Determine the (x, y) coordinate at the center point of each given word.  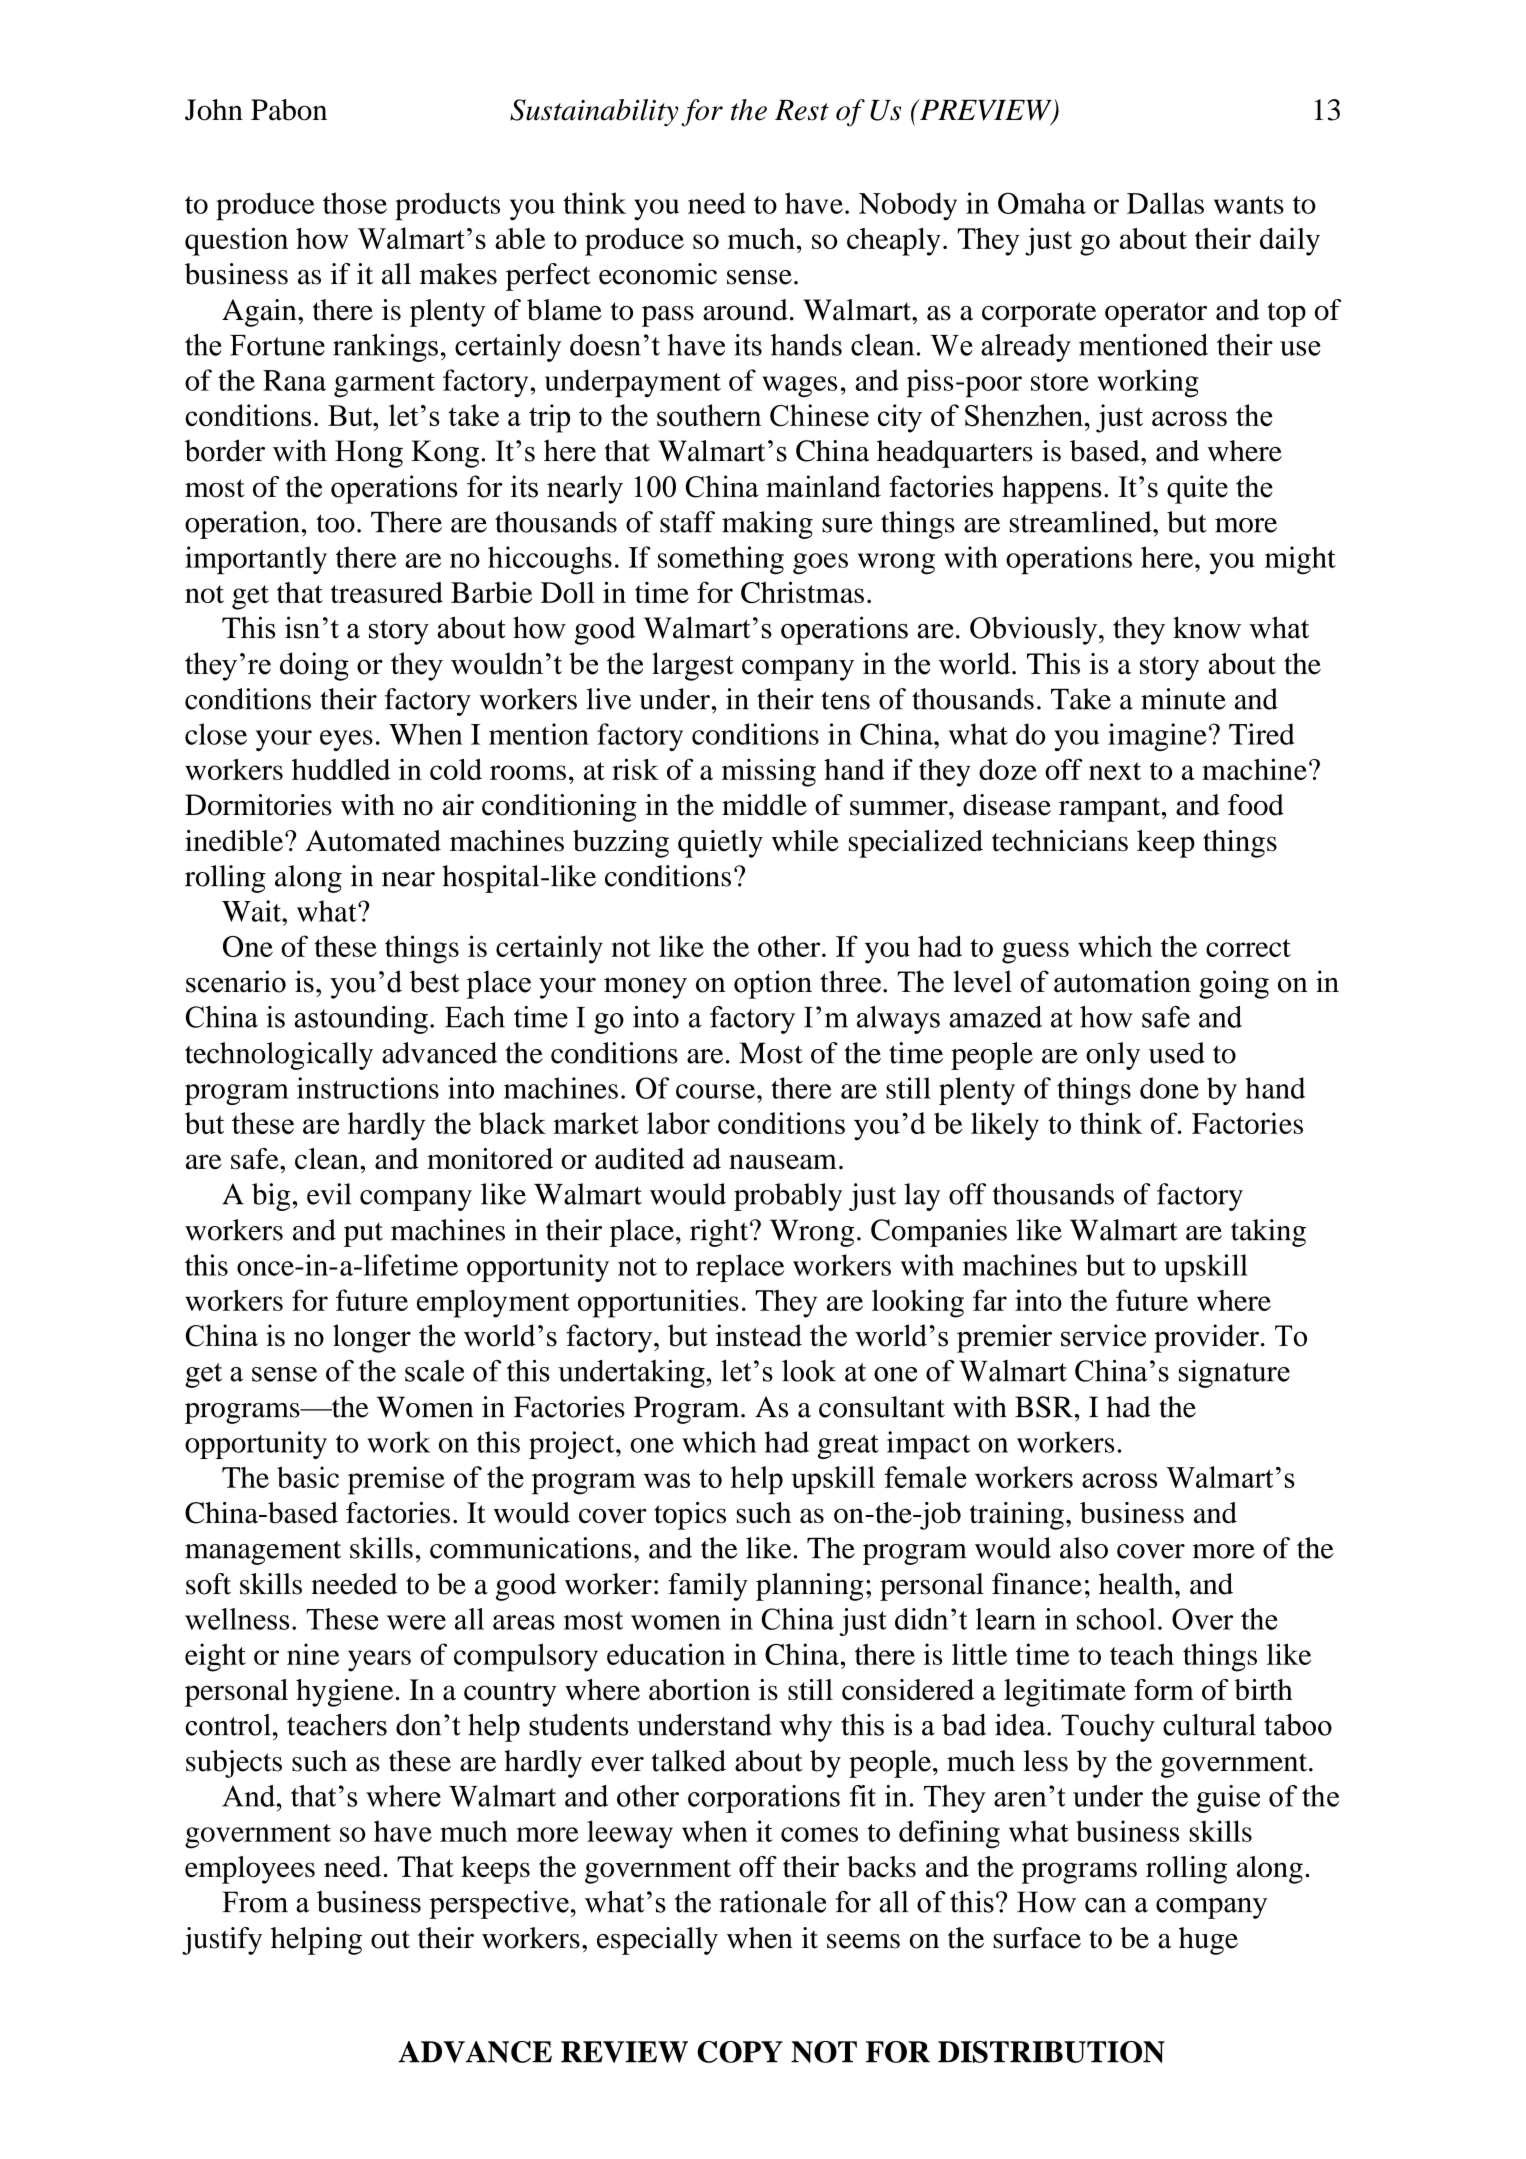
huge (1208, 1941)
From (255, 1902)
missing (769, 772)
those (355, 203)
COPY (740, 2052)
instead (759, 1335)
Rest (802, 110)
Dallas (1165, 203)
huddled (341, 769)
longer (372, 1338)
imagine (1157, 737)
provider (1206, 1338)
